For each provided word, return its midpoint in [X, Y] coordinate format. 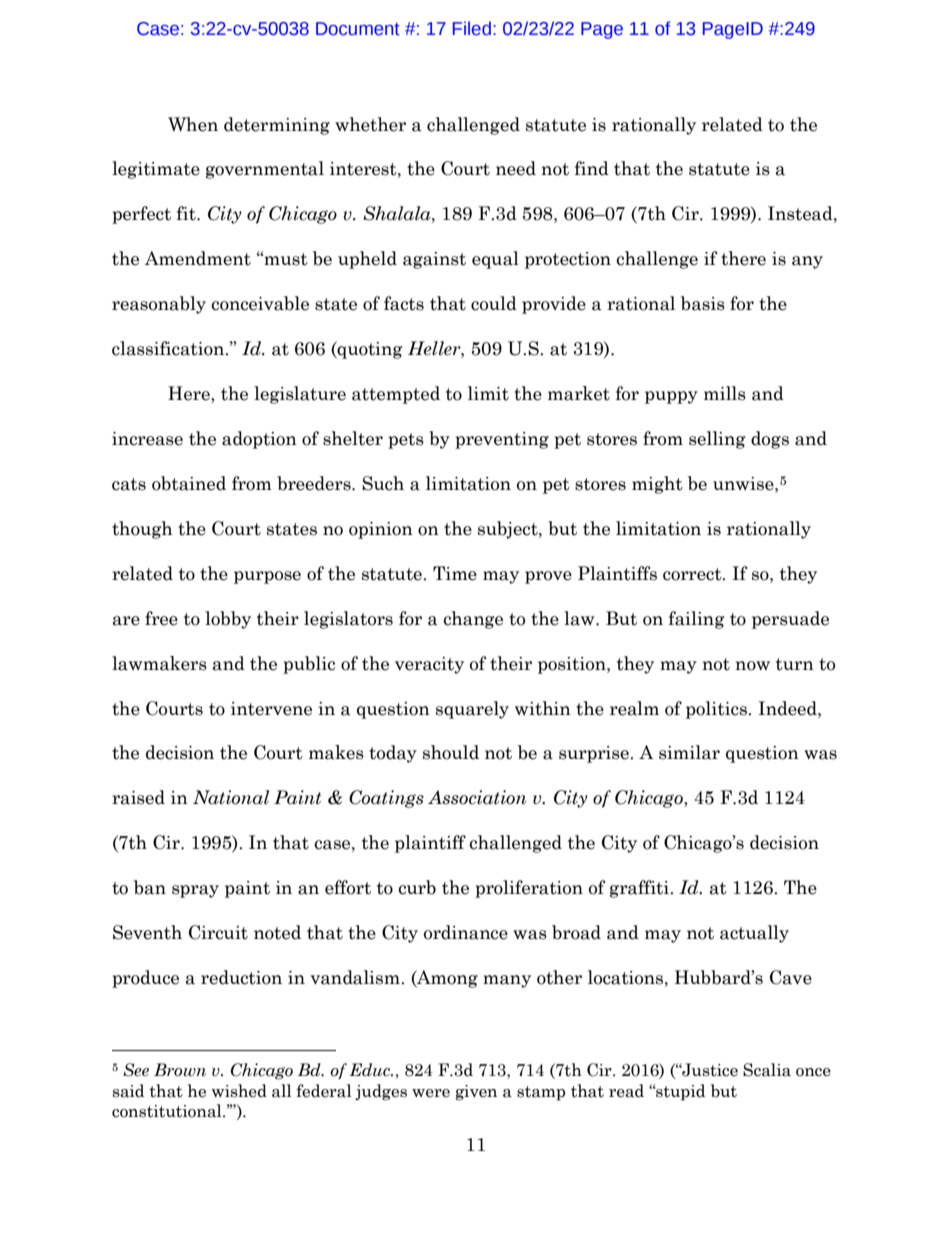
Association [477, 797]
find [592, 168]
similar [689, 752]
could [494, 303]
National [231, 797]
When [193, 124]
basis [703, 303]
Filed [472, 28]
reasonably [159, 305]
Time [455, 573]
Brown [180, 1070]
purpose [267, 577]
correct [693, 574]
